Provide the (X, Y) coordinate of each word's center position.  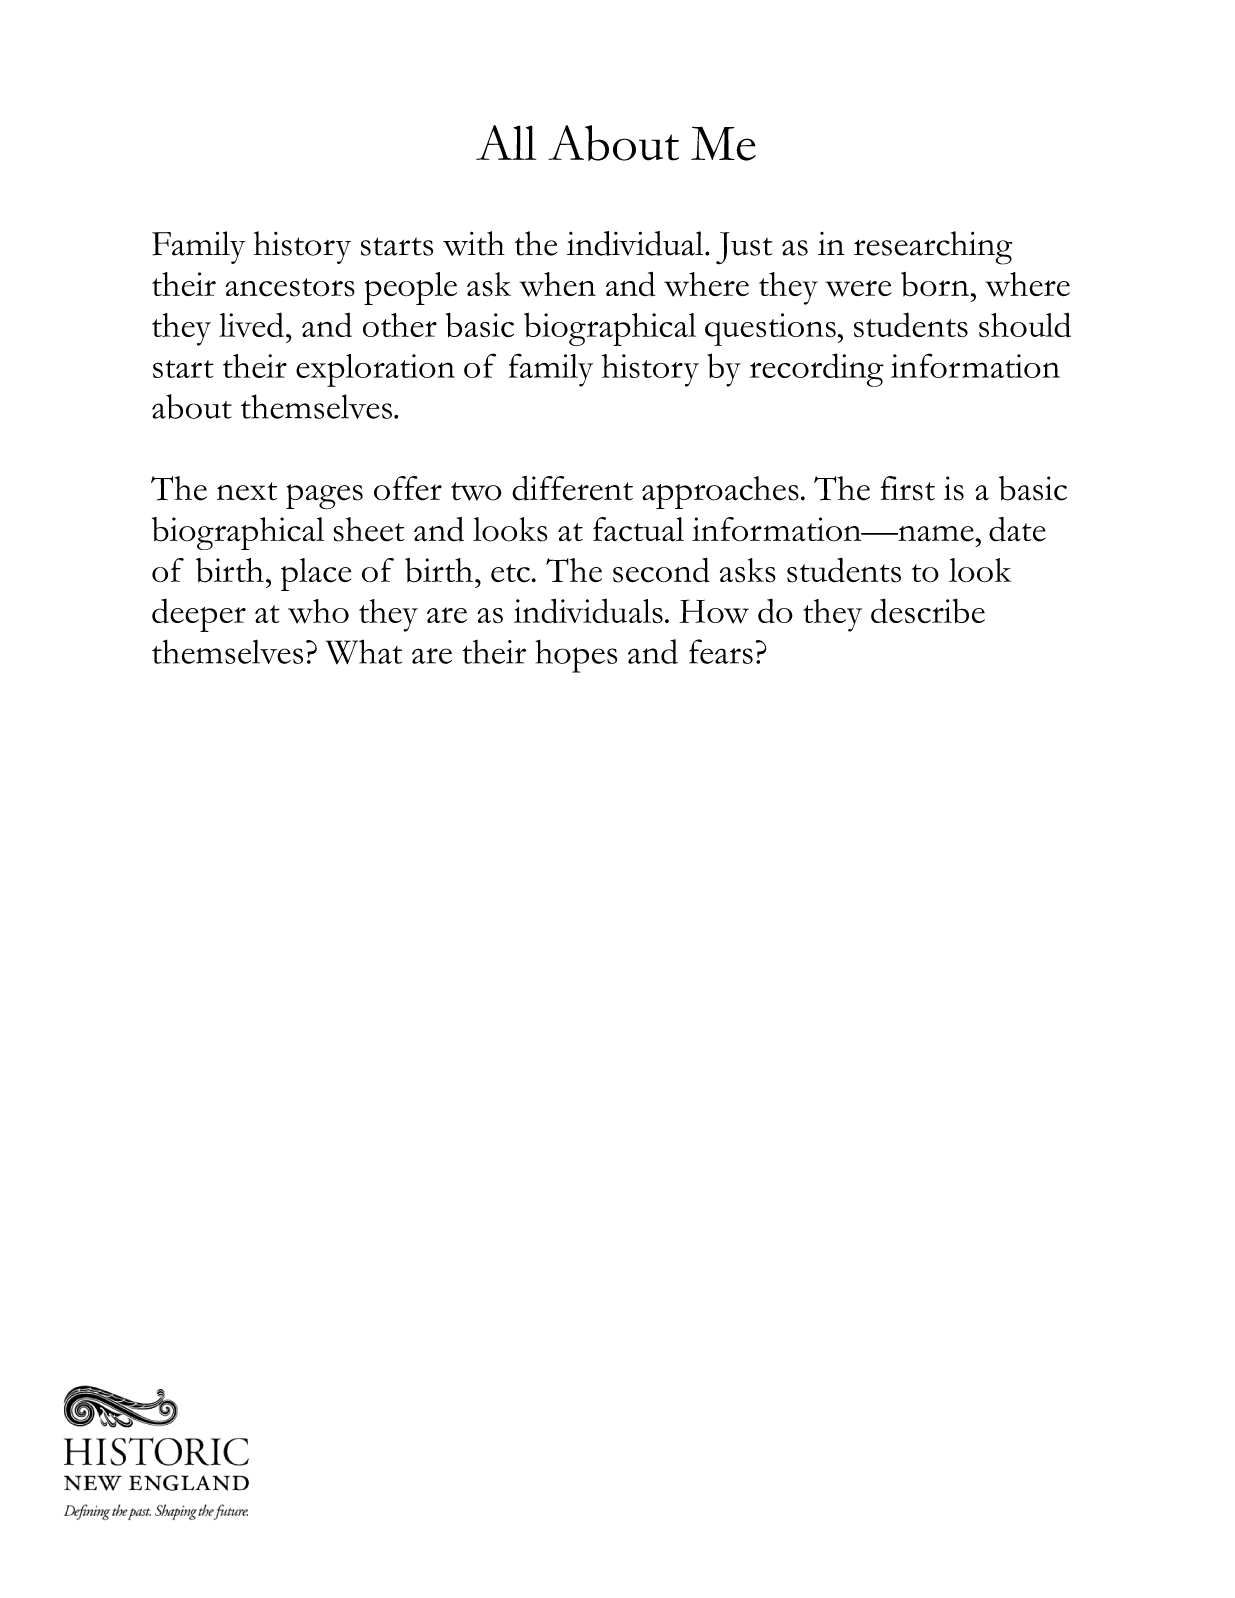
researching (933, 248)
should (1025, 325)
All (506, 142)
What (364, 651)
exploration (375, 370)
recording (817, 370)
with (474, 243)
